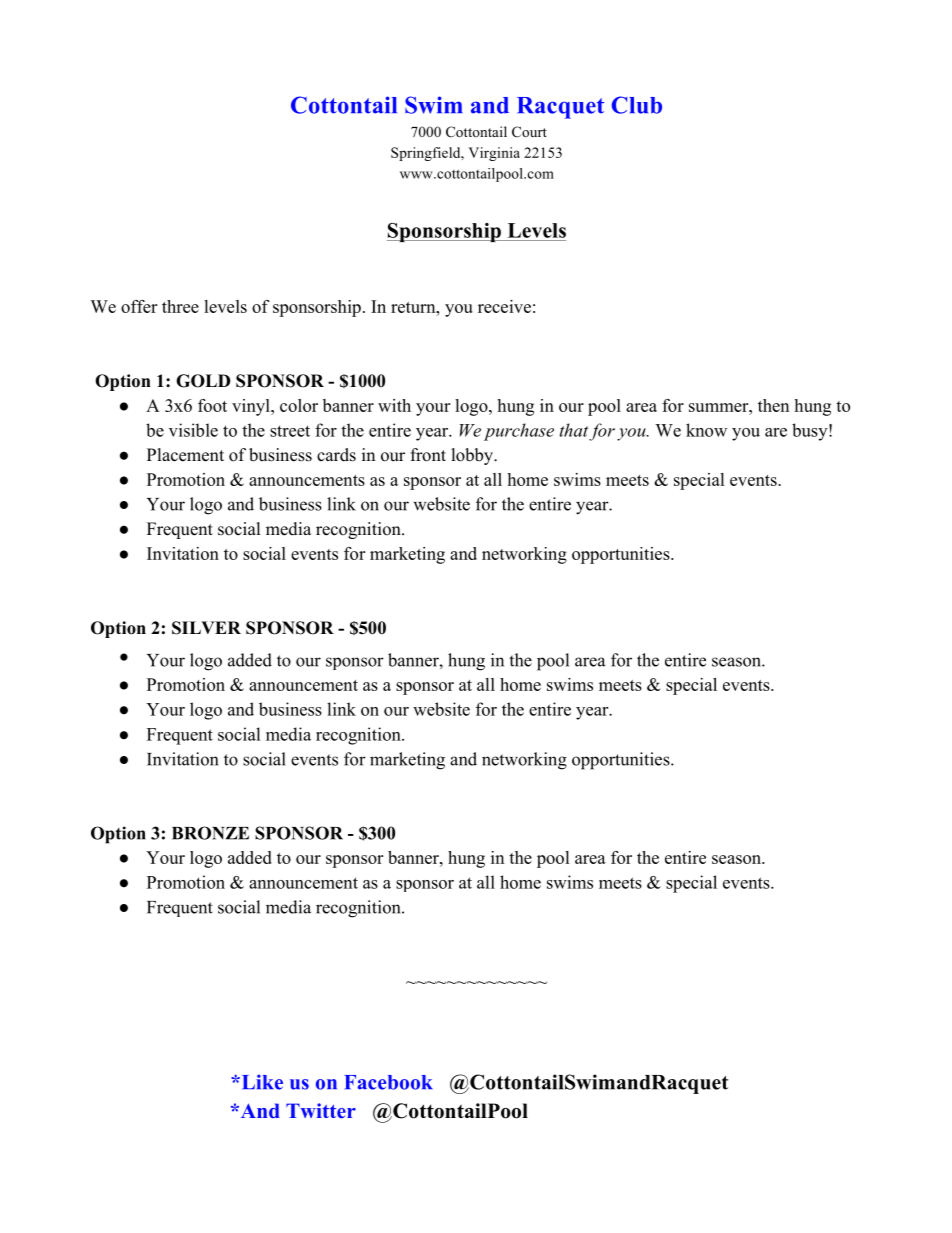 The width and height of the screenshot is (952, 1233). What do you see at coordinates (428, 455) in the screenshot?
I see `front` at bounding box center [428, 455].
